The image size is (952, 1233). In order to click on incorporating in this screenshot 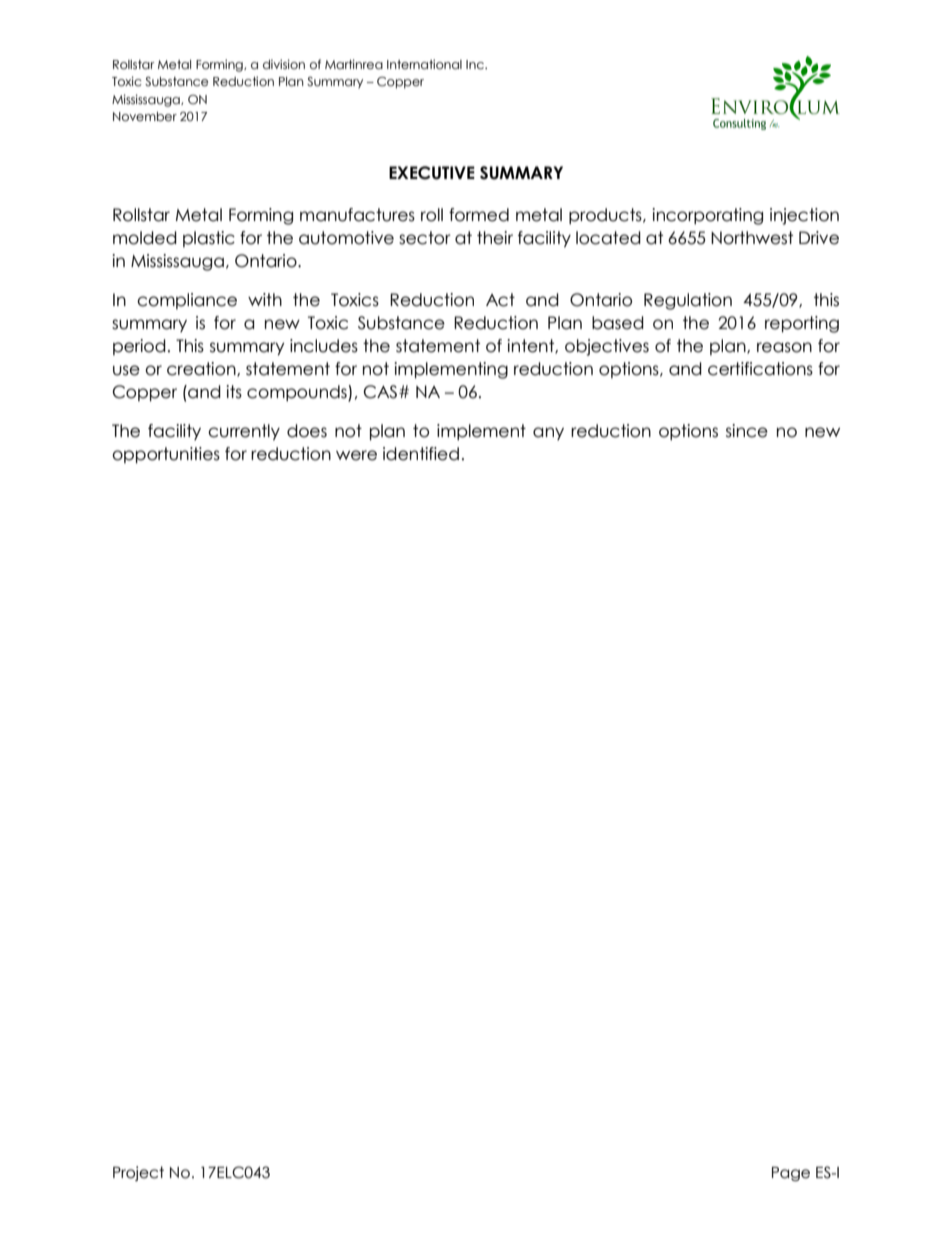, I will do `click(707, 216)`.
